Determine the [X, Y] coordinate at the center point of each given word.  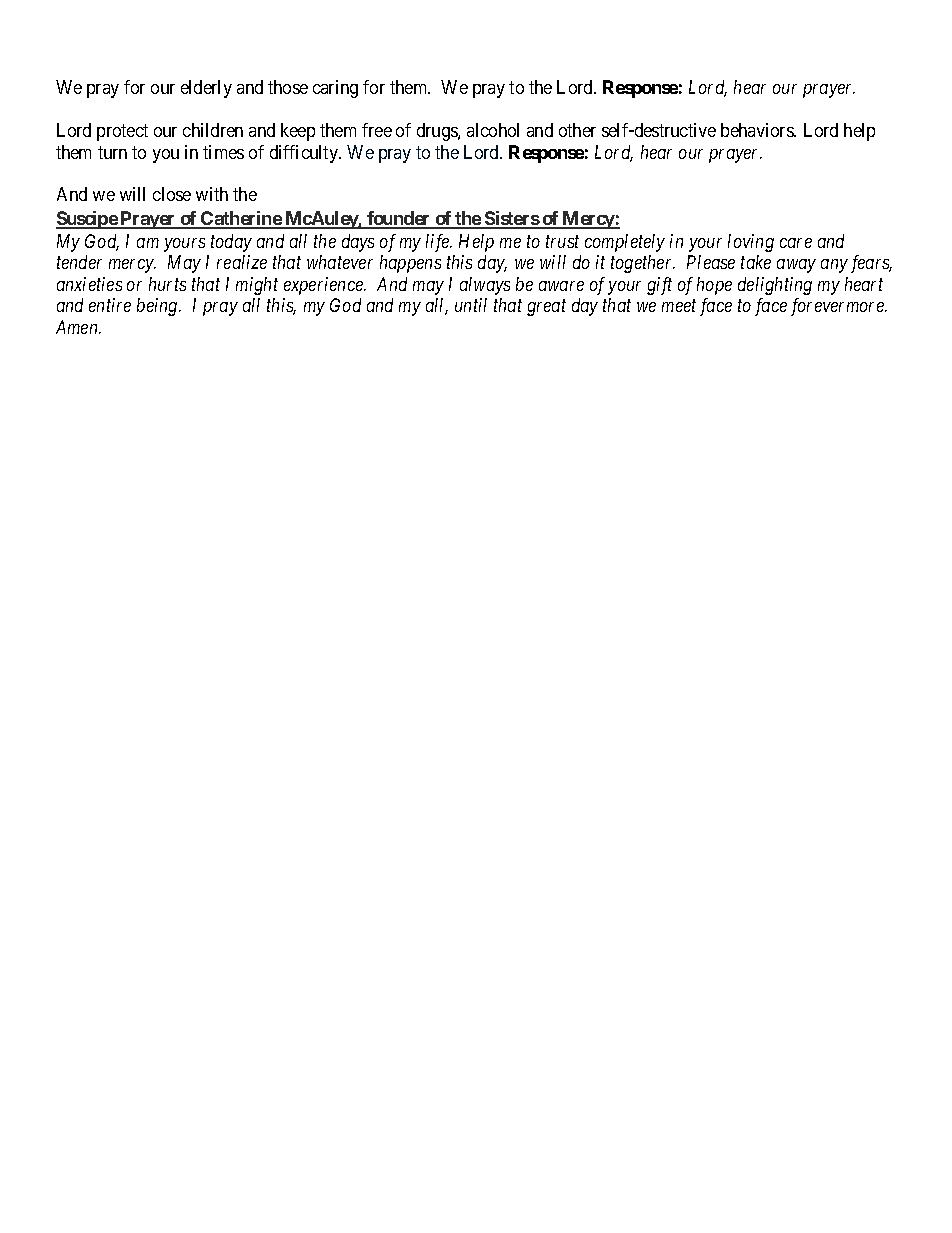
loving [751, 243]
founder [399, 219]
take [756, 262]
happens [410, 264]
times [223, 152]
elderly [206, 89]
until [471, 305]
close [172, 194]
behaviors [758, 130]
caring [335, 89]
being [158, 307]
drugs [438, 132]
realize [242, 262]
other [577, 130]
